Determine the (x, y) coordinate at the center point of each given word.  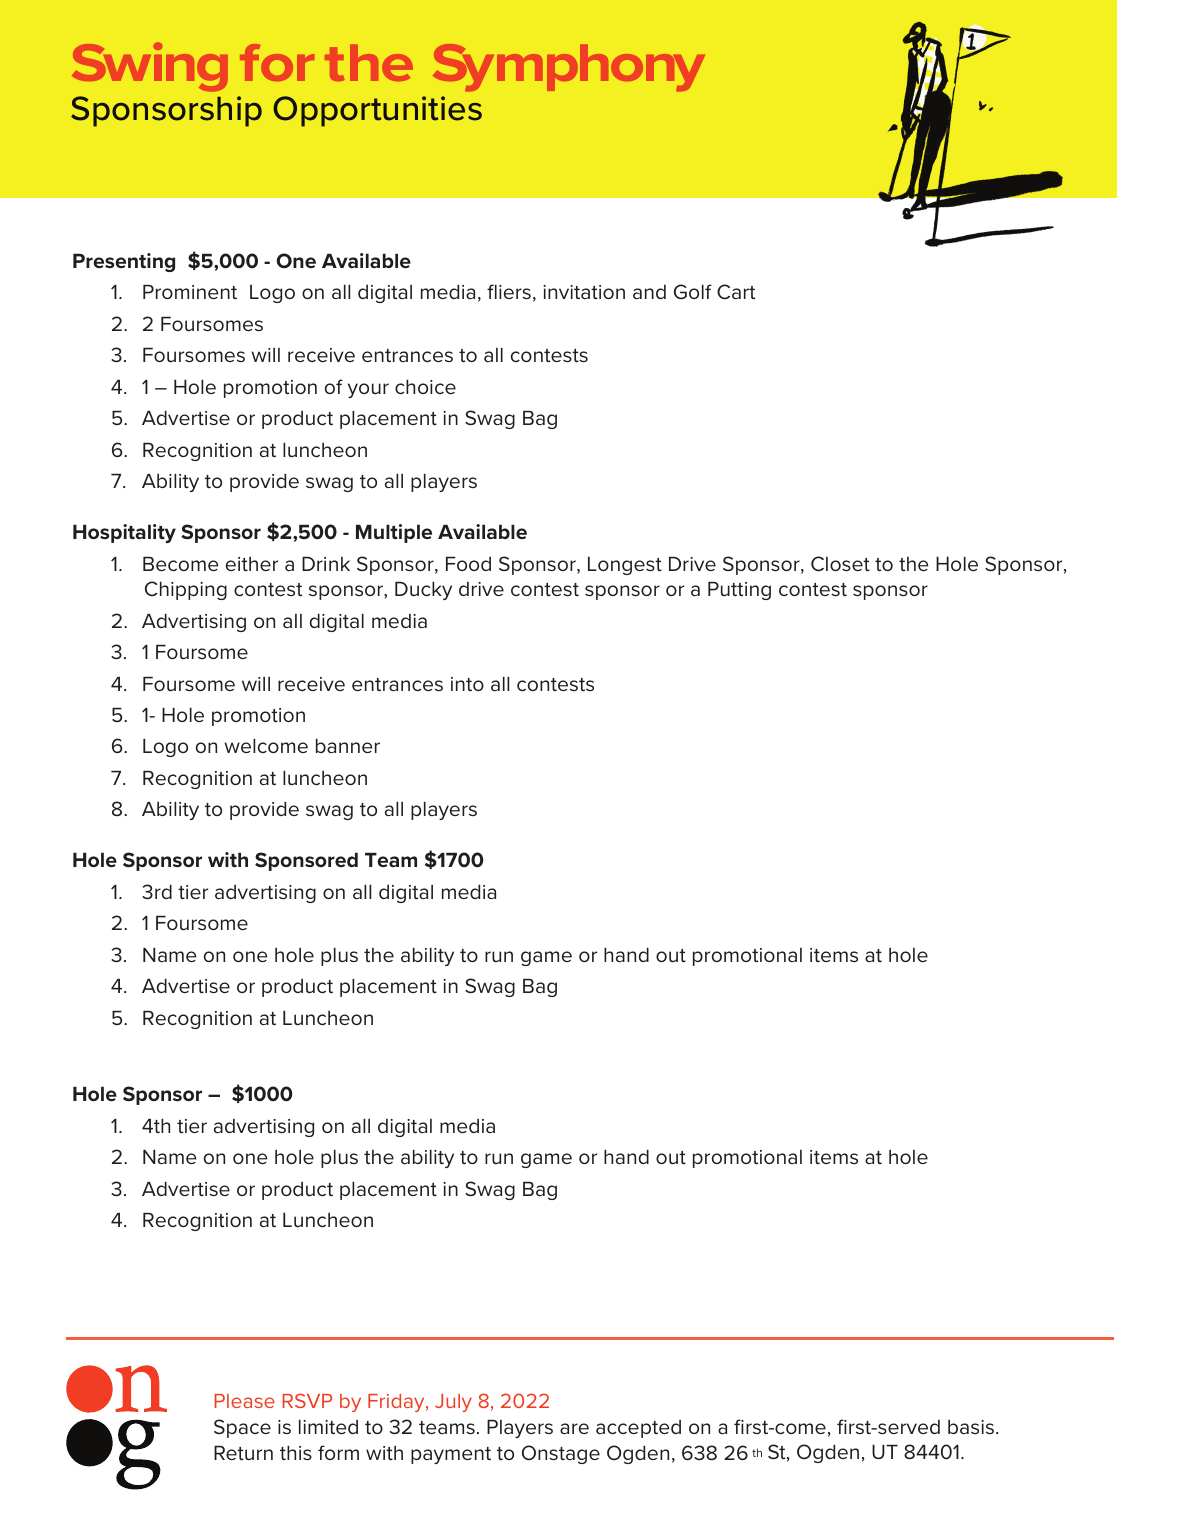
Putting (739, 590)
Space (242, 1428)
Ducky (423, 590)
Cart (736, 292)
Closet (840, 564)
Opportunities (377, 111)
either (252, 564)
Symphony (569, 68)
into (467, 684)
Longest (625, 565)
